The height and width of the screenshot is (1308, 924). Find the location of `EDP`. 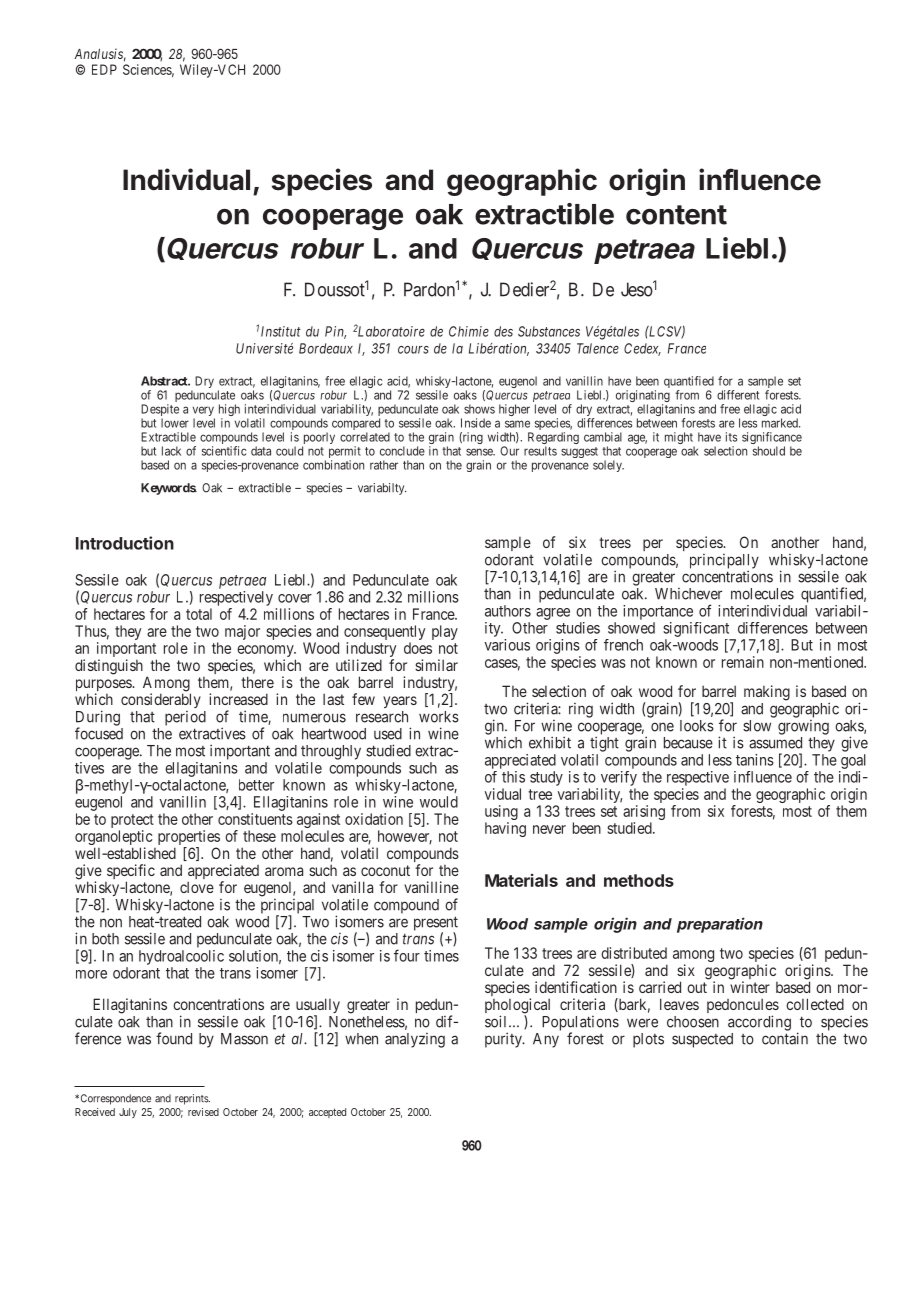

EDP is located at coordinates (104, 69).
